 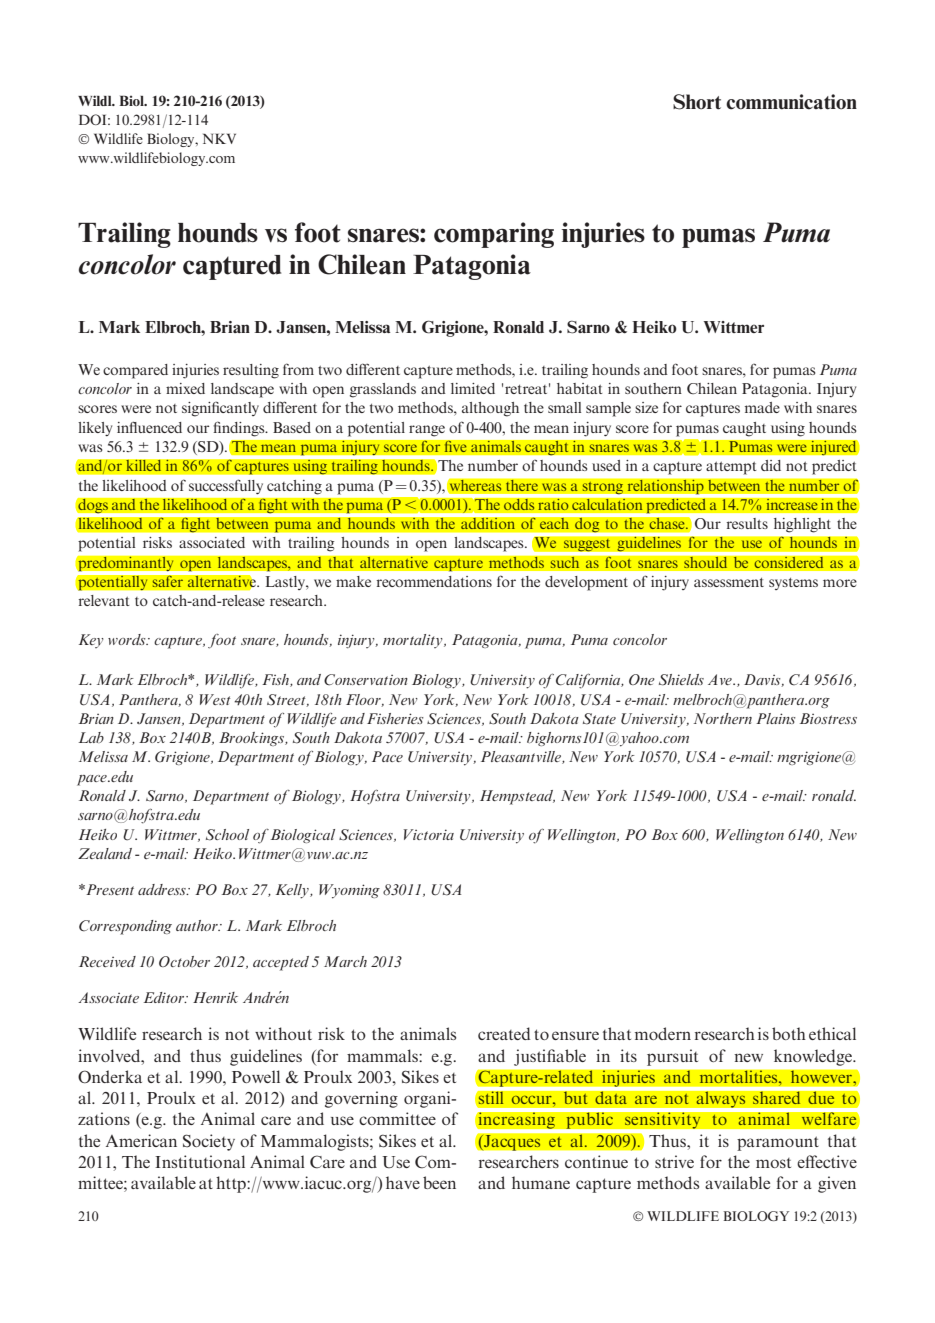 I want to click on Shields, so click(x=681, y=680).
